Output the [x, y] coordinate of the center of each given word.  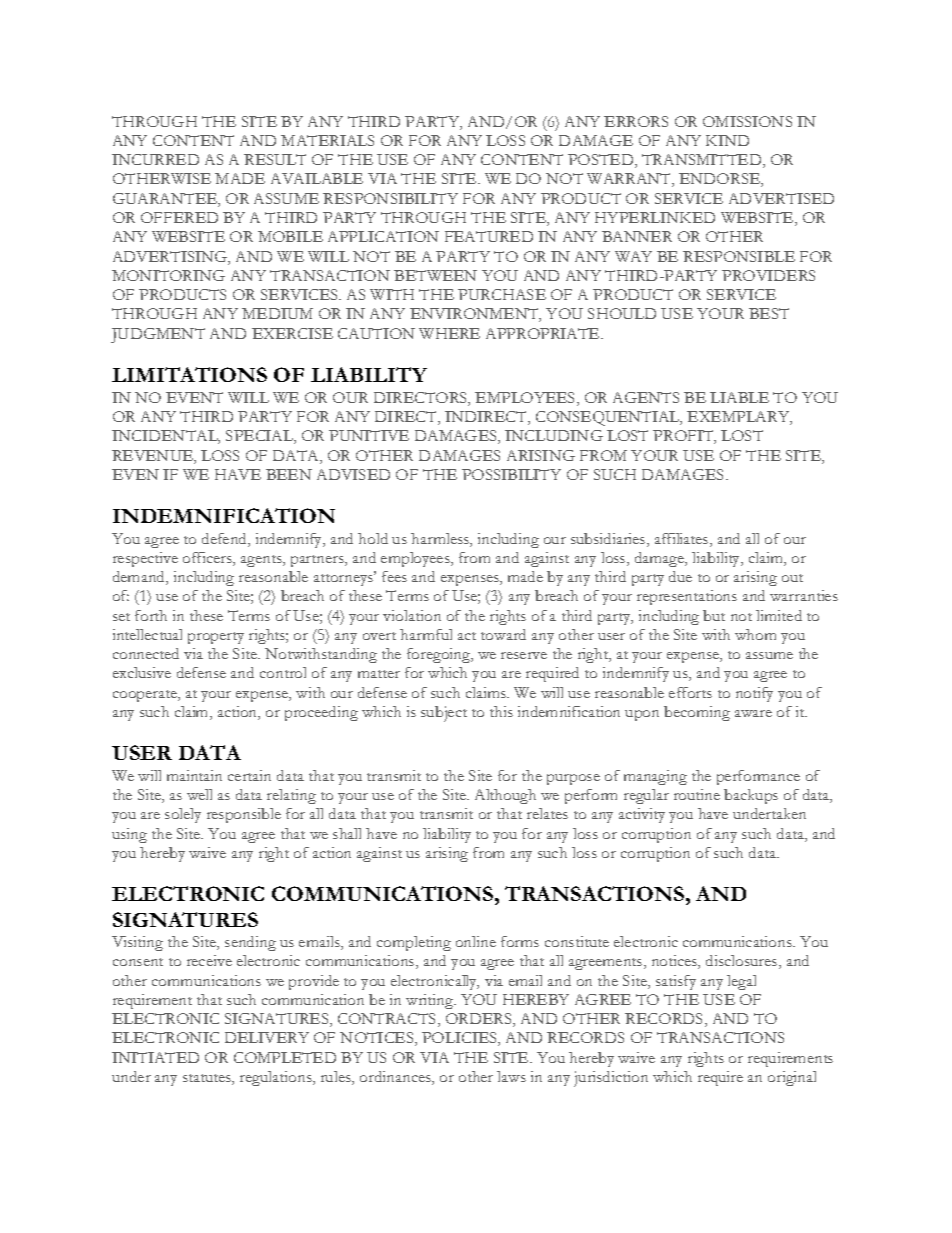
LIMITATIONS [189, 374]
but [714, 615]
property [216, 638]
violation [412, 615]
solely [183, 815]
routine [697, 794]
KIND [727, 140]
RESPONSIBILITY [390, 198]
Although [505, 796]
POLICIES [460, 1039]
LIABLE [739, 397]
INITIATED [155, 1057]
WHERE [449, 333]
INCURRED [155, 159]
